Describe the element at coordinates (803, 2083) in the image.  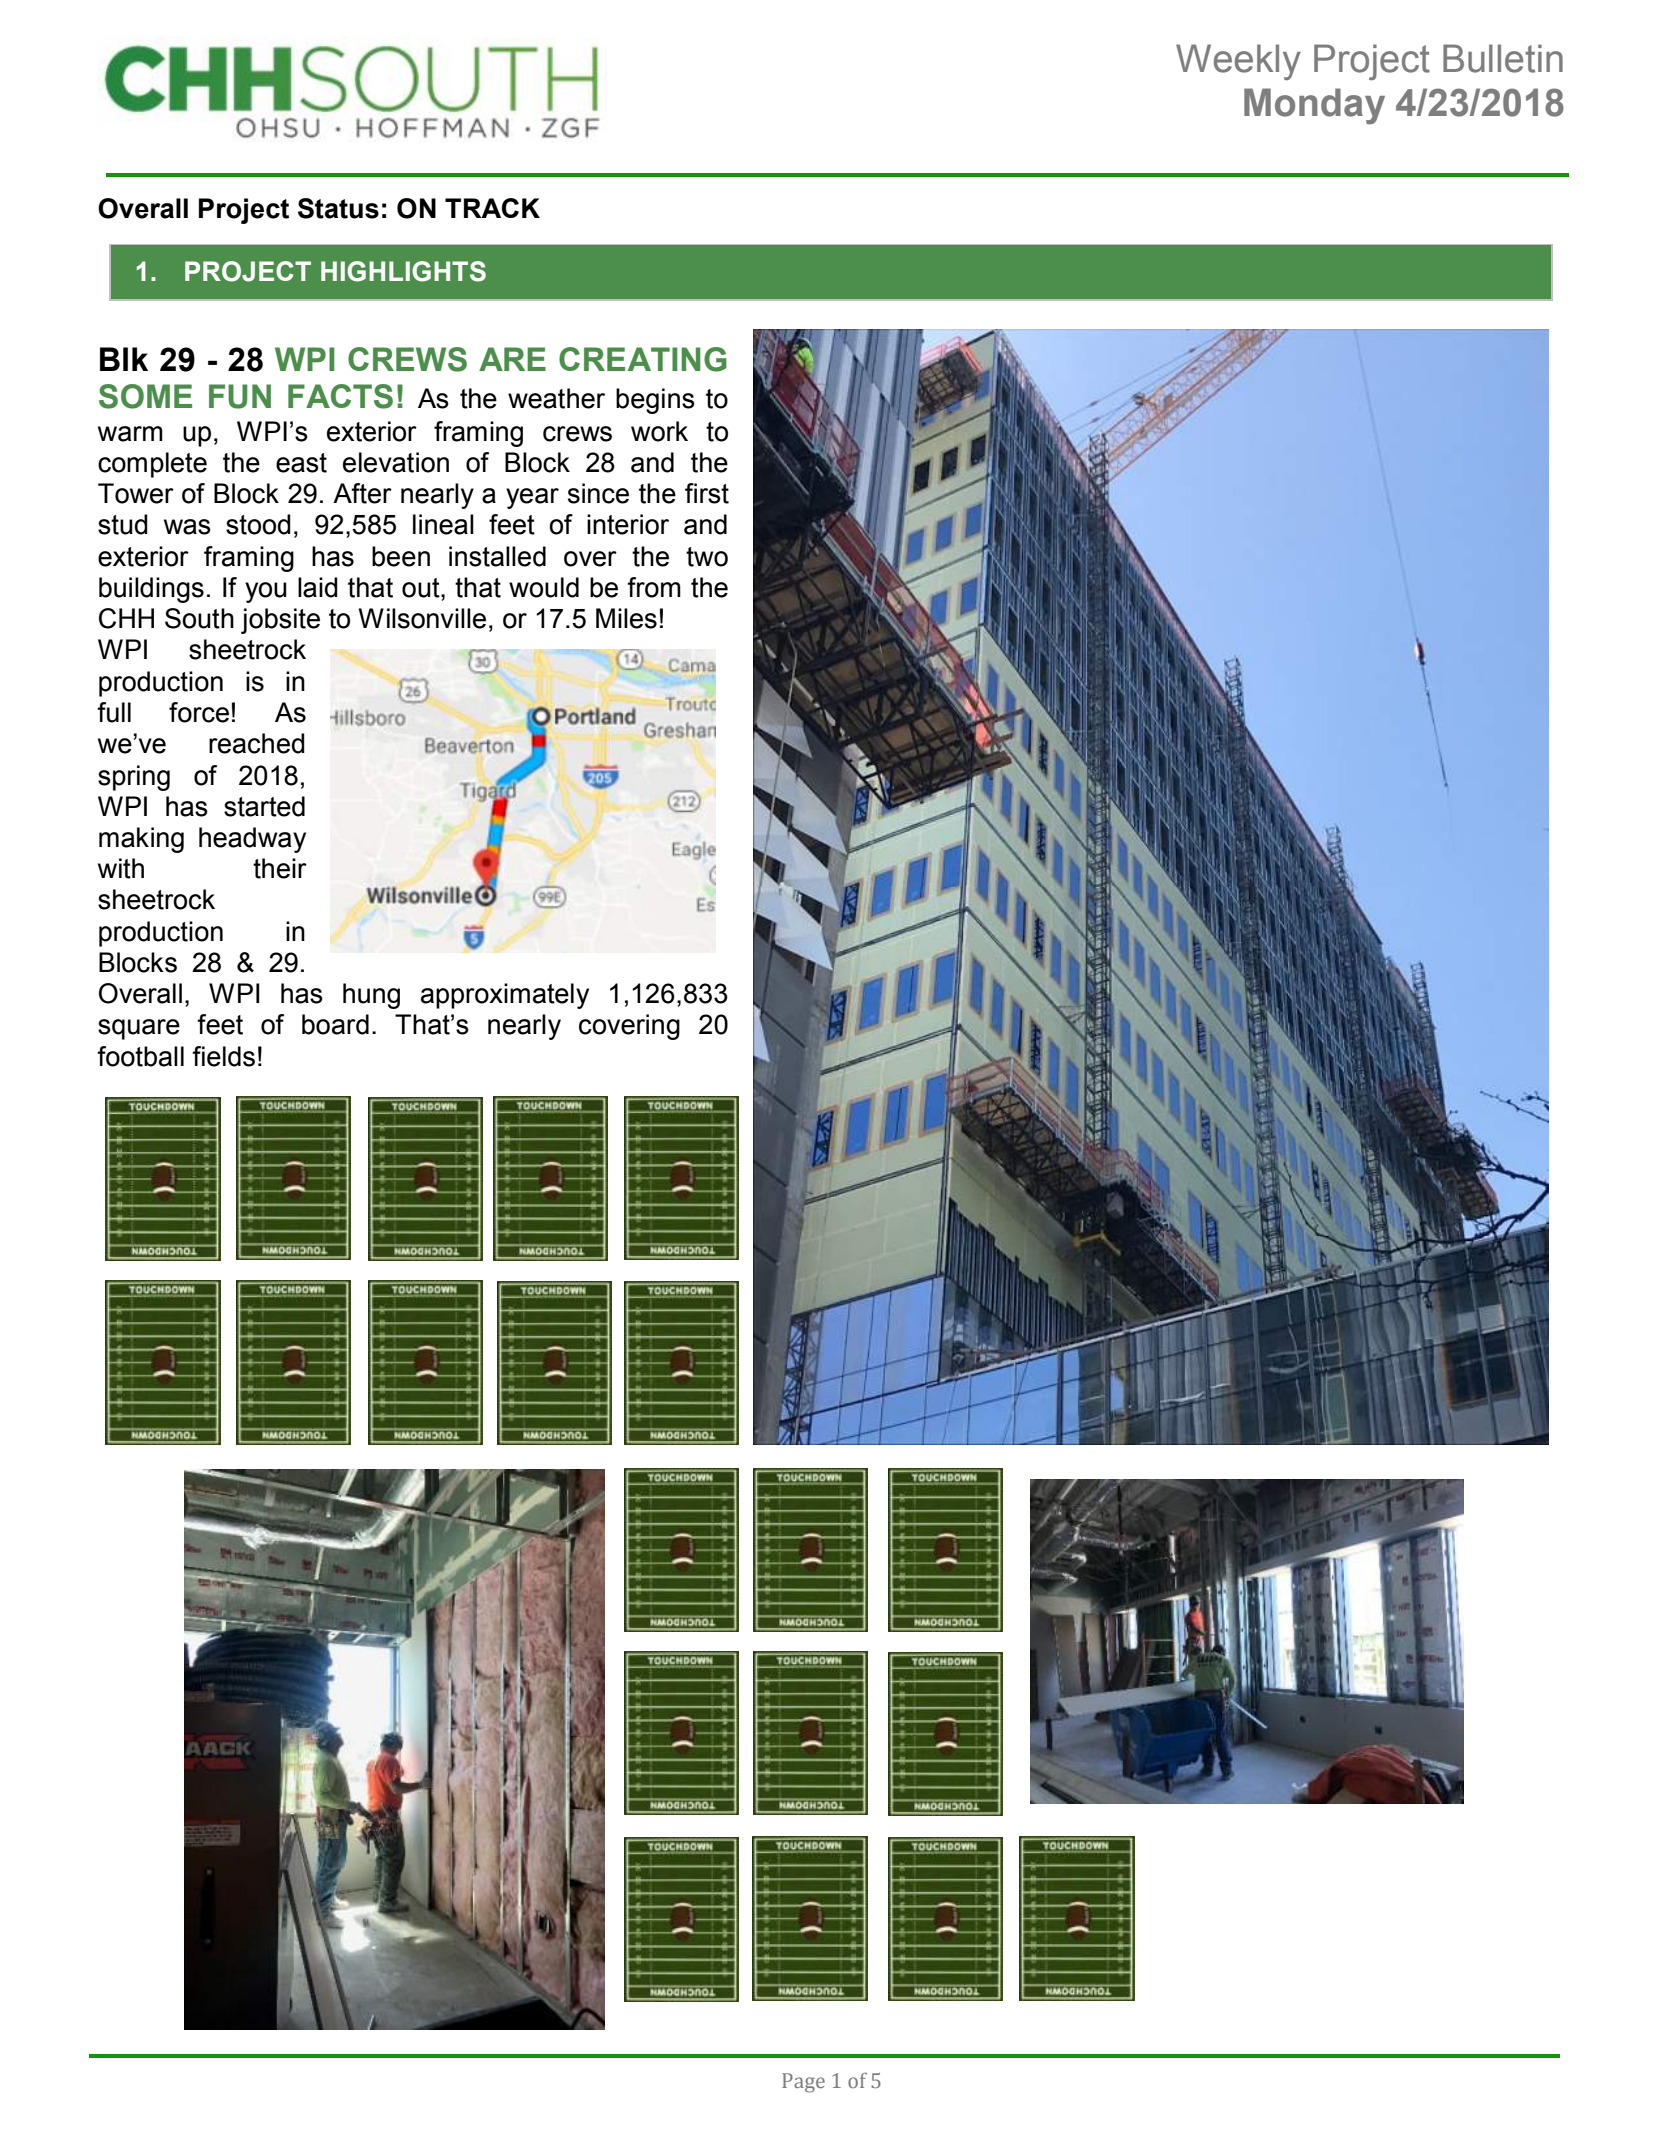
I see `Page` at that location.
